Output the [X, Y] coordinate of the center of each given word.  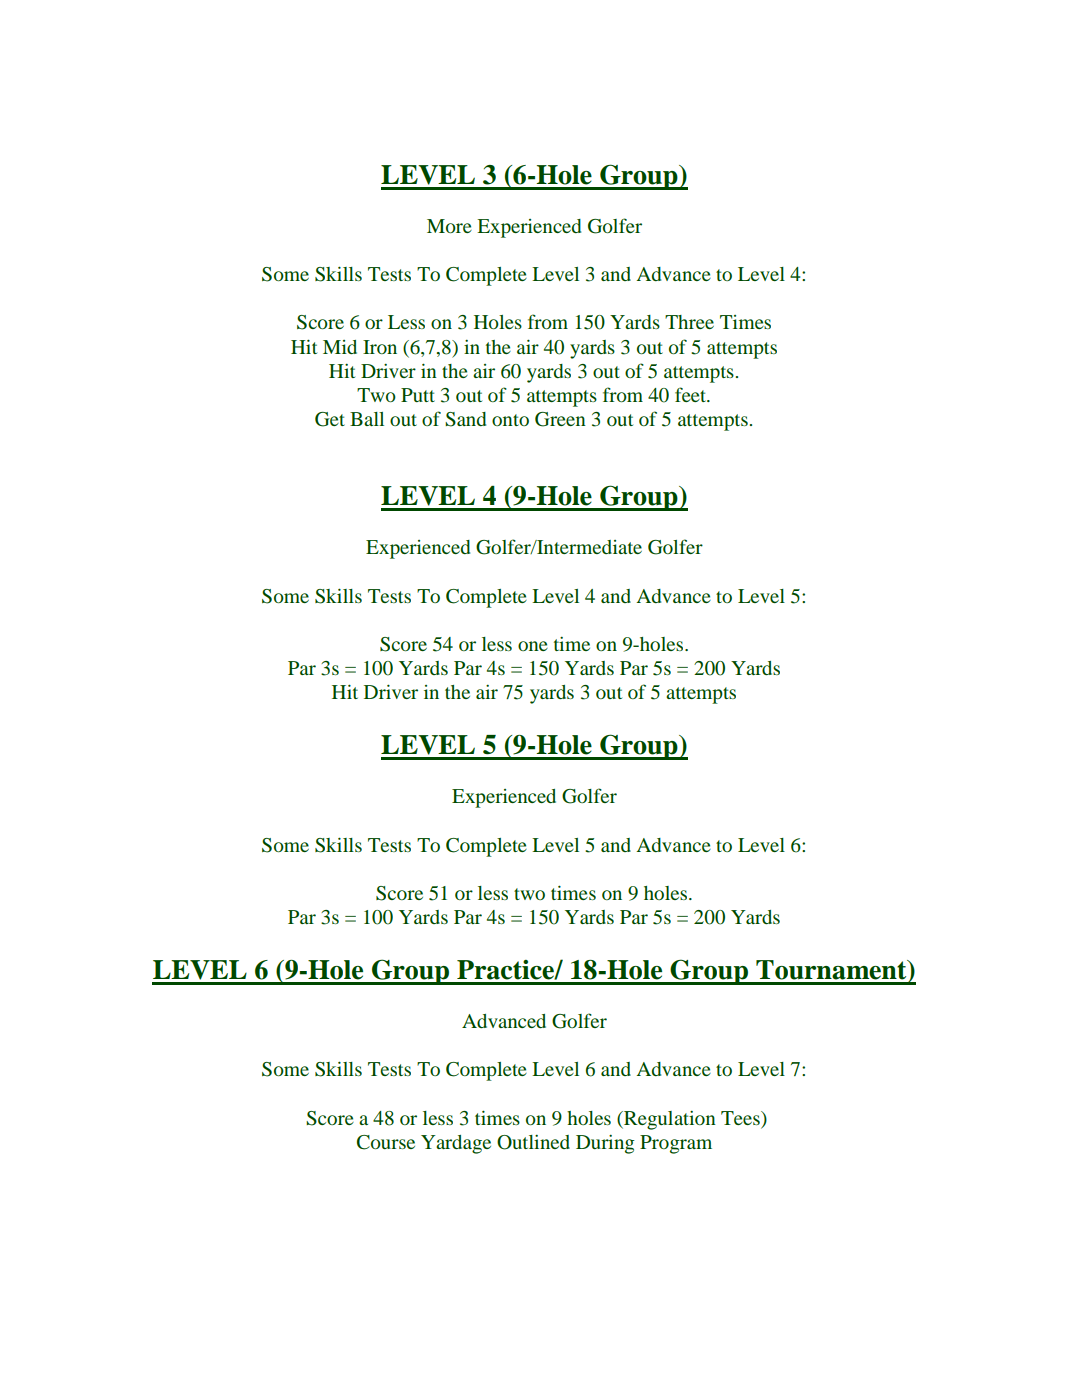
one [533, 646]
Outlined [533, 1142]
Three [689, 322]
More [449, 226]
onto [510, 420]
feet [691, 394]
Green [560, 419]
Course [386, 1142]
